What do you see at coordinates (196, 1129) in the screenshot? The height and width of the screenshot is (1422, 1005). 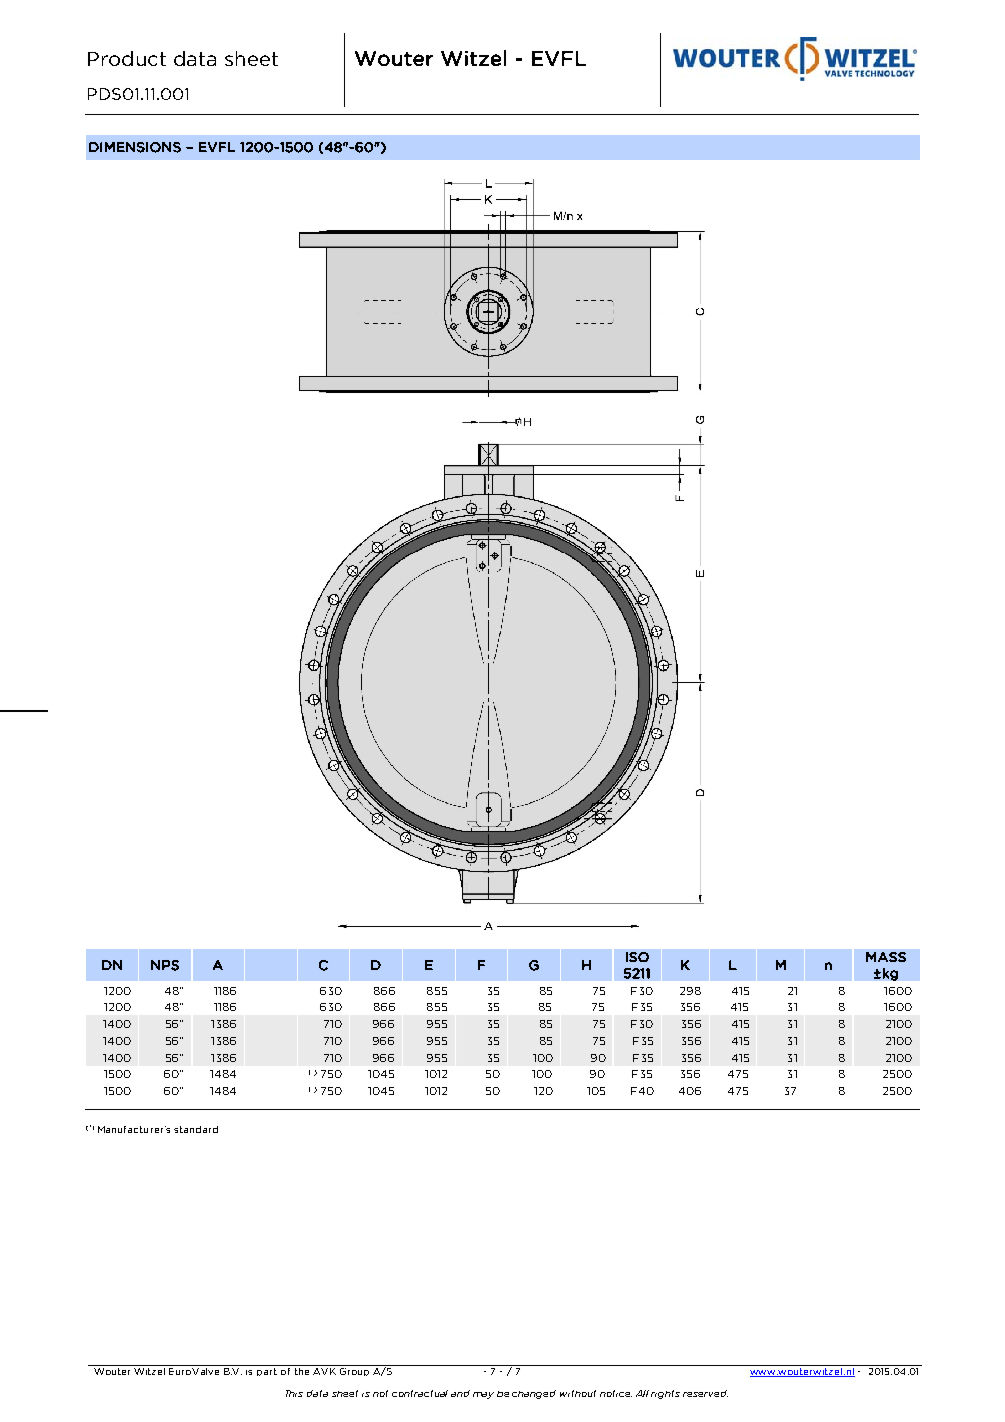 I see `standard` at bounding box center [196, 1129].
